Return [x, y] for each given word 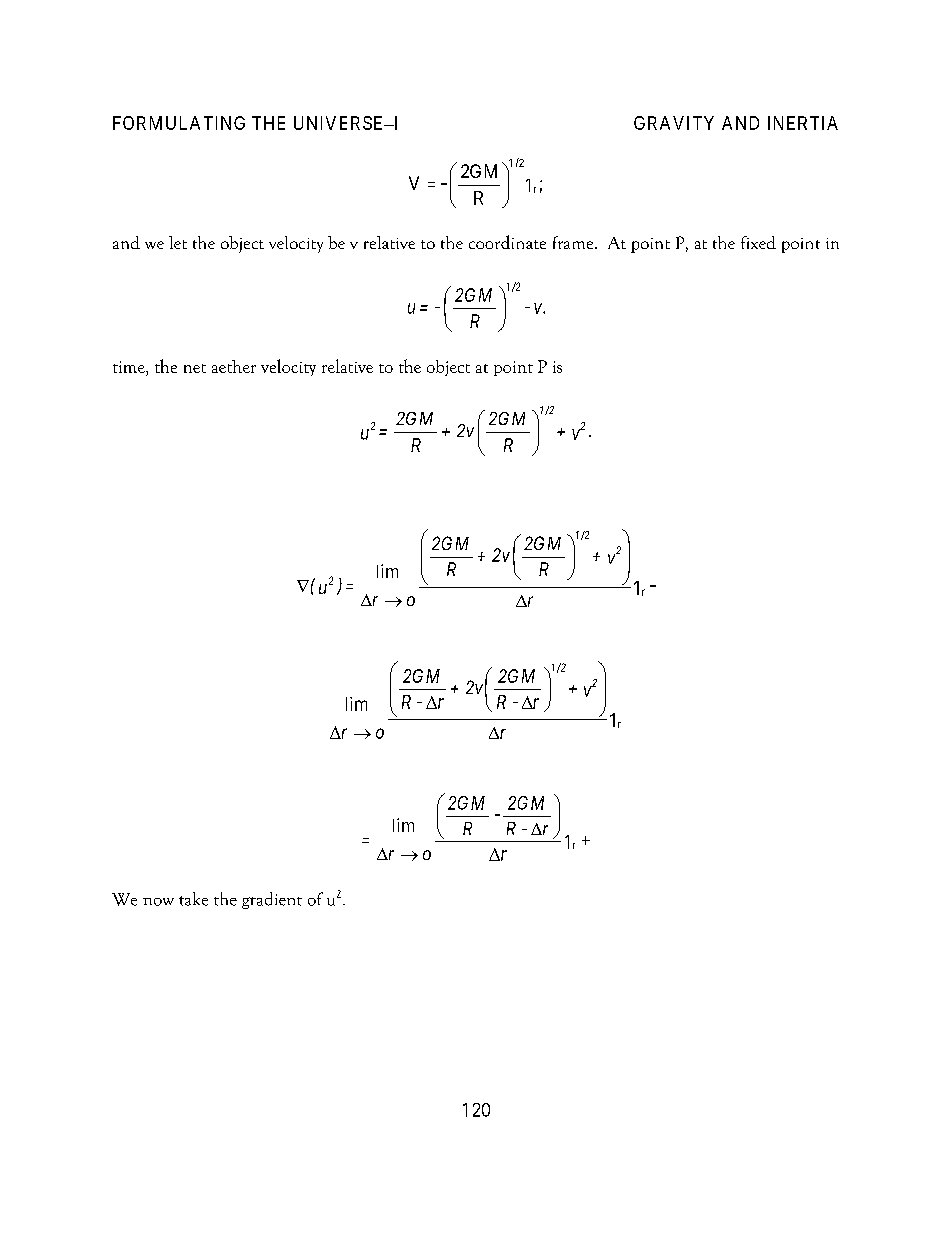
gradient [272, 900]
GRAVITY [674, 123]
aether [234, 366]
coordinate [507, 242]
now [158, 902]
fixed [758, 242]
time [130, 367]
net [195, 368]
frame [574, 242]
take [193, 899]
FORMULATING [179, 123]
